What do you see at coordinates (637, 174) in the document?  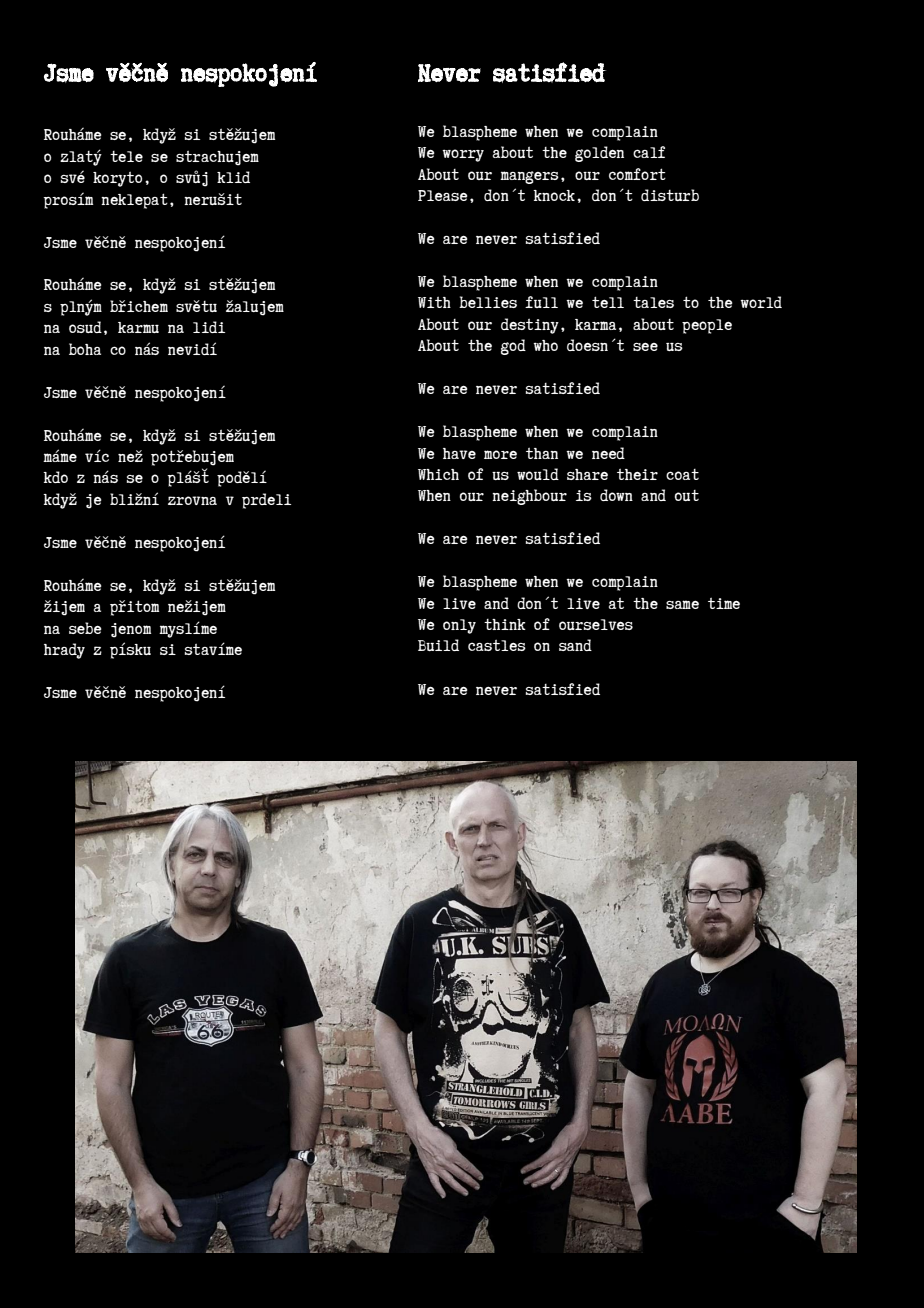 I see `comfort` at bounding box center [637, 174].
